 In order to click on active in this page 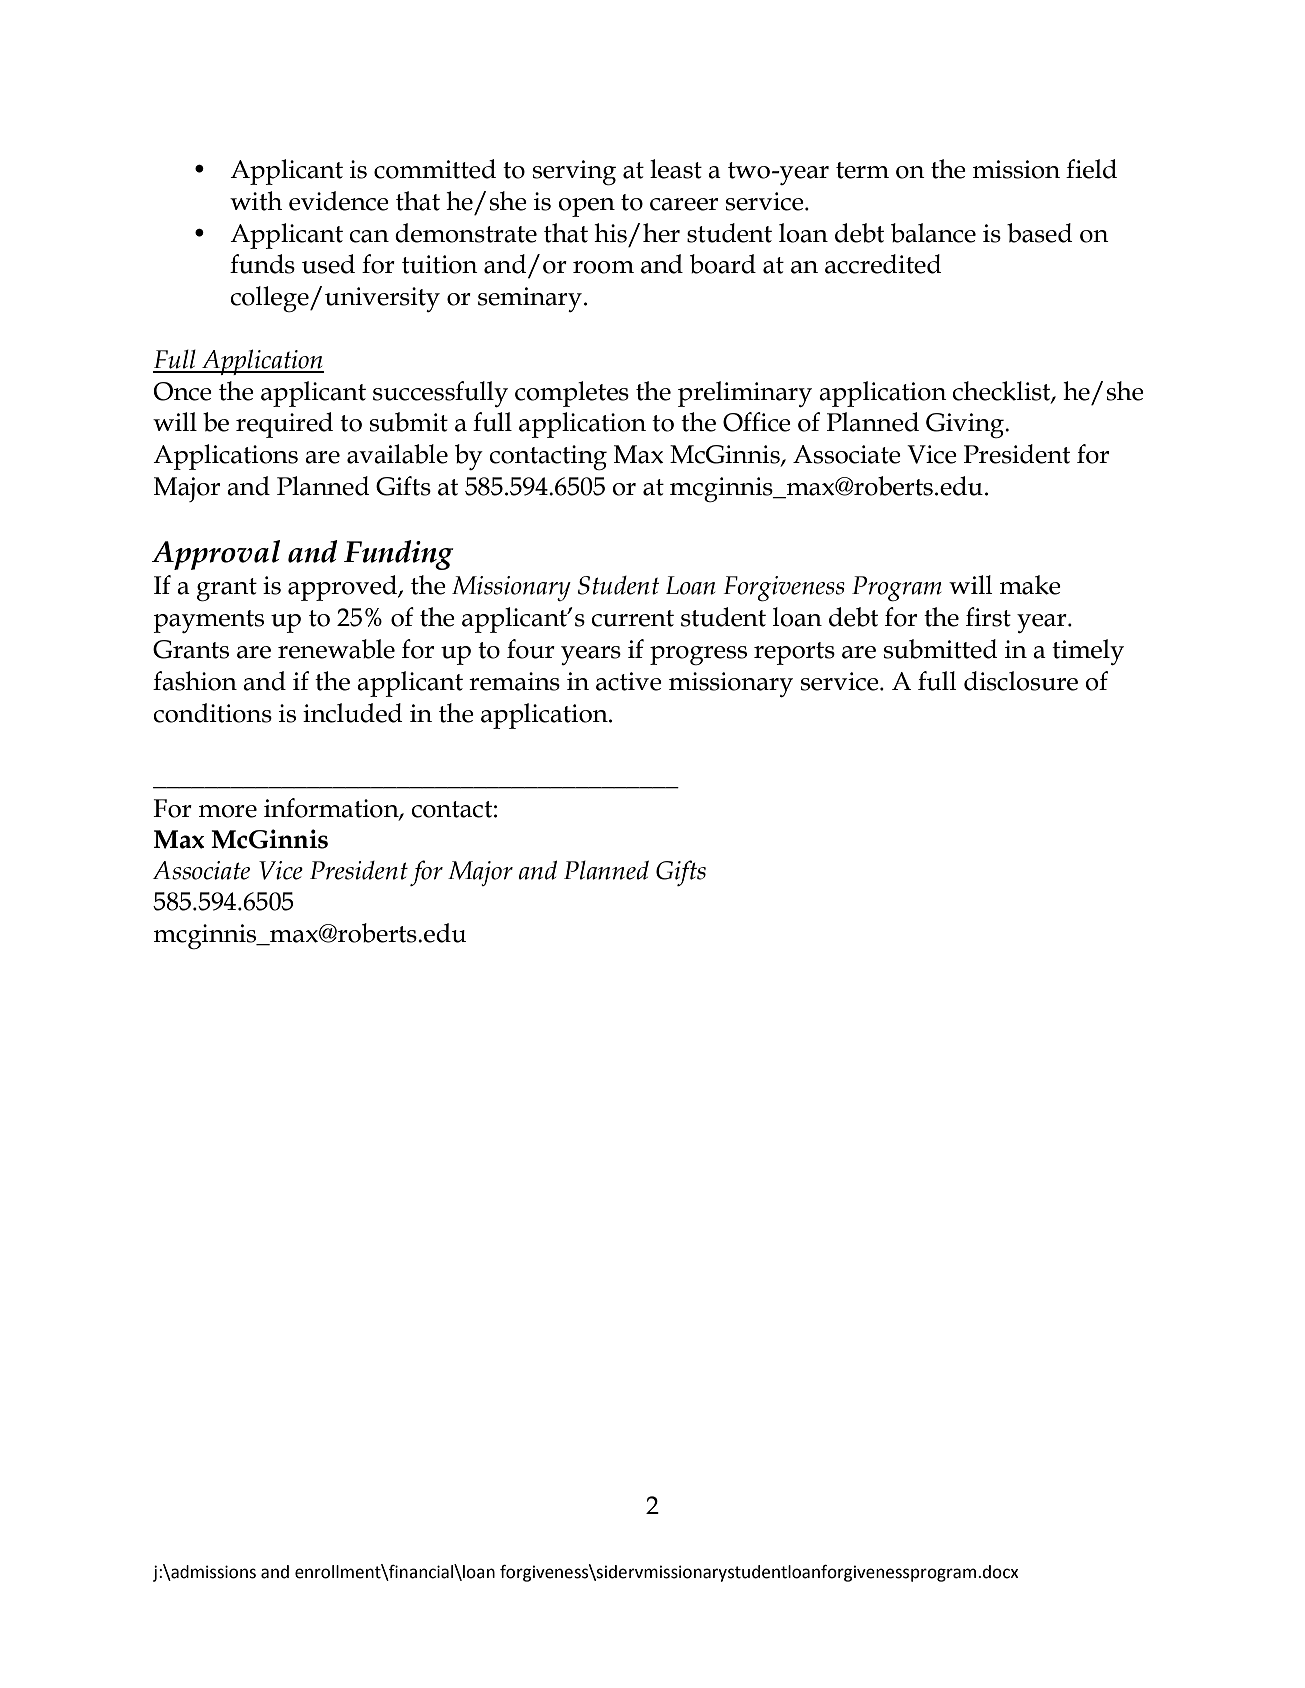, I will do `click(629, 681)`.
